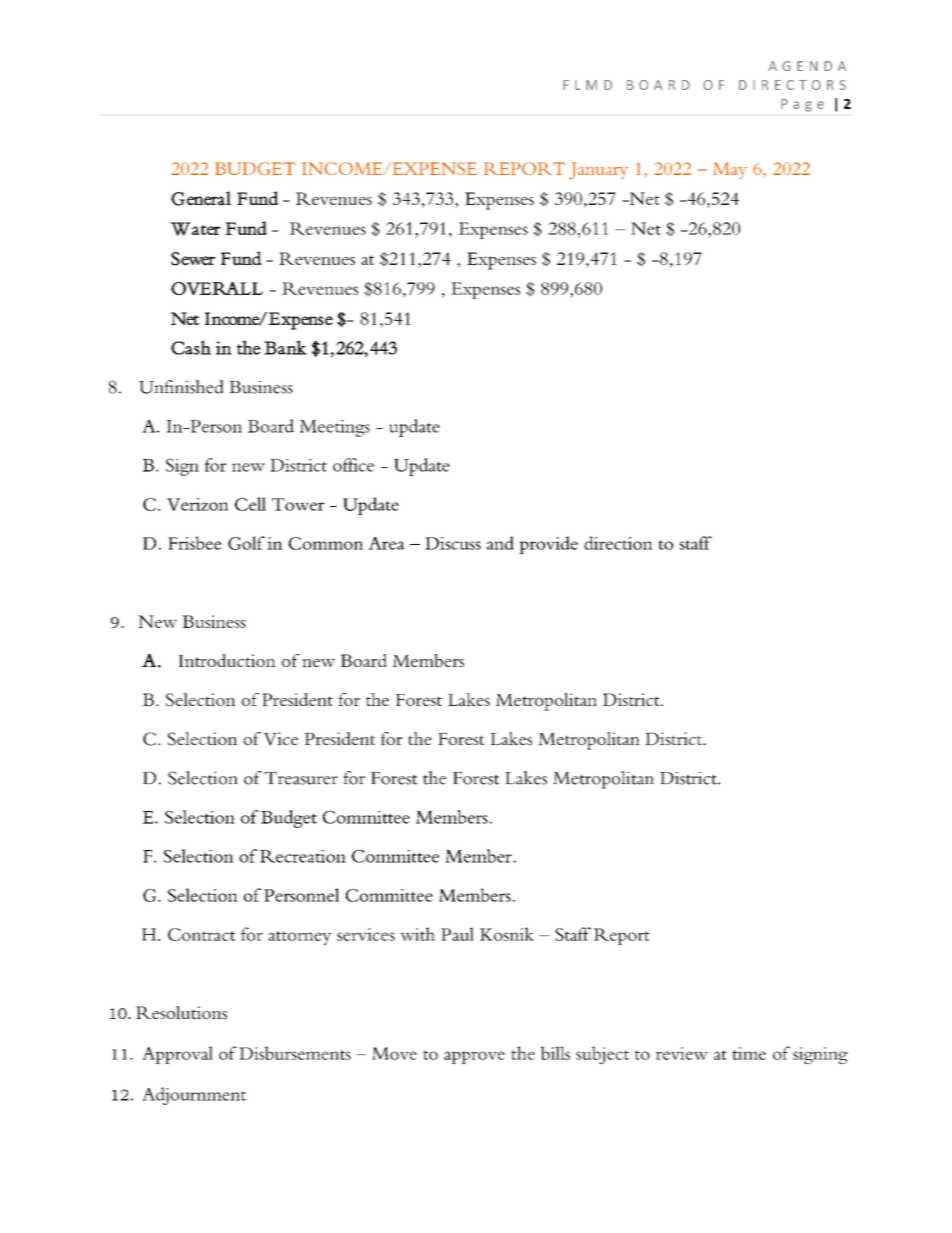 The image size is (952, 1233). Describe the element at coordinates (457, 934) in the screenshot. I see `Paul` at that location.
